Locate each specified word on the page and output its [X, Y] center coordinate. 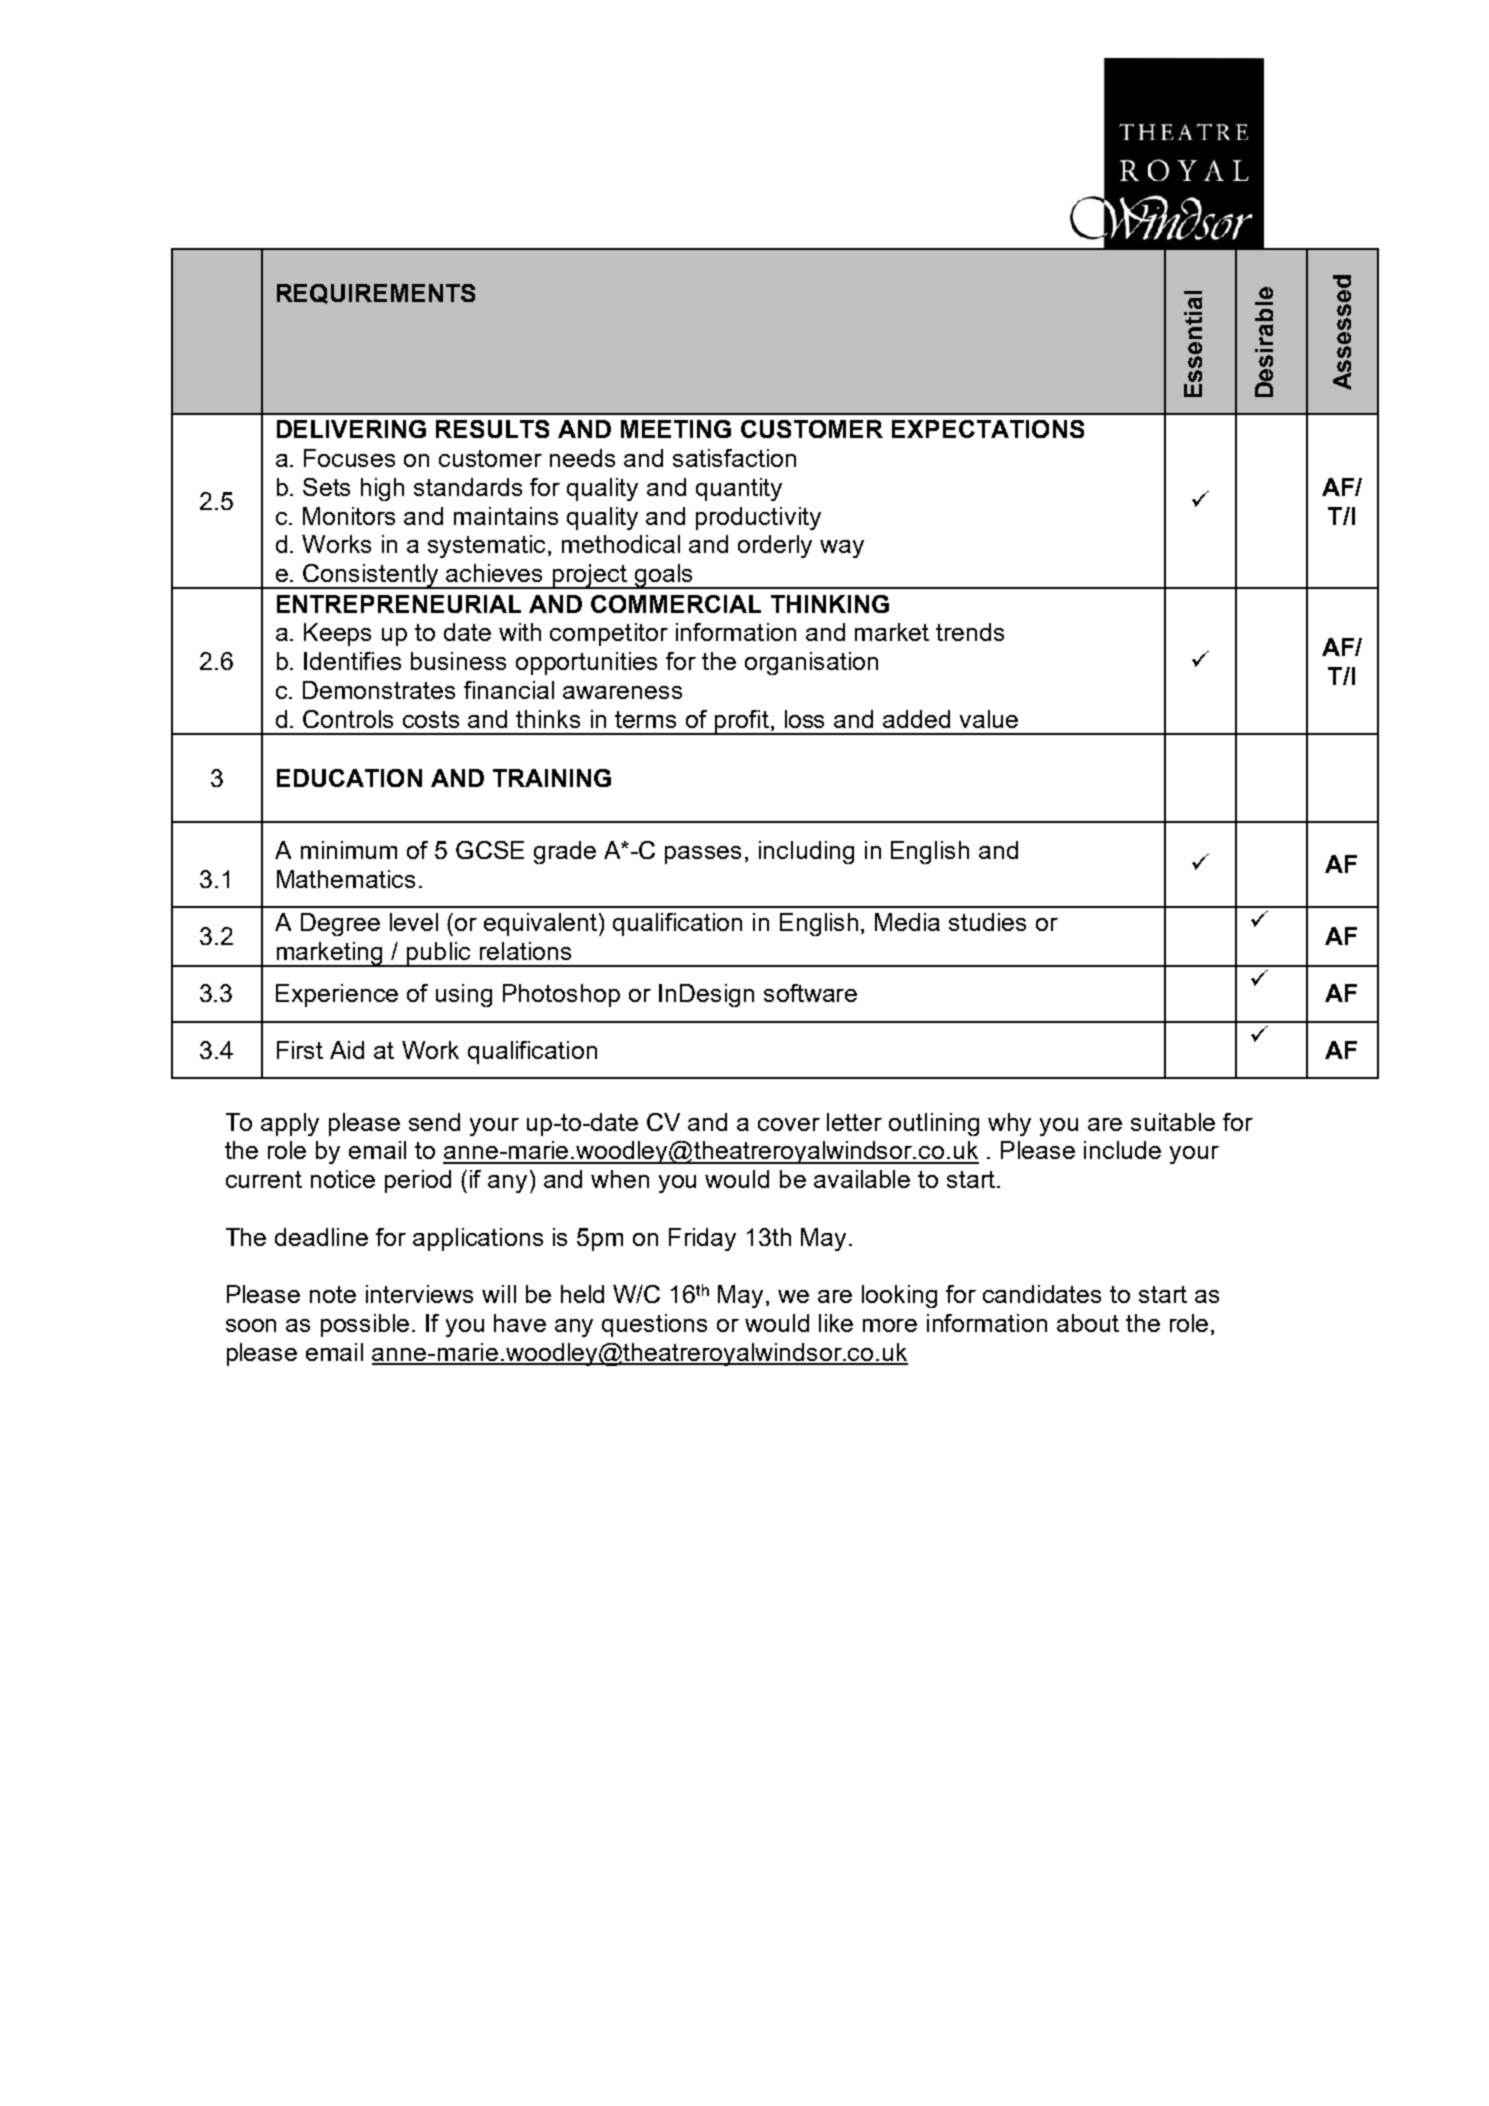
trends [970, 632]
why [1009, 1124]
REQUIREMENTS [376, 294]
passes [703, 855]
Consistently [371, 576]
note [333, 1294]
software [810, 993]
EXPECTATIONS [988, 429]
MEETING [676, 429]
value [989, 719]
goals [663, 576]
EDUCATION [349, 778]
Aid [347, 1050]
